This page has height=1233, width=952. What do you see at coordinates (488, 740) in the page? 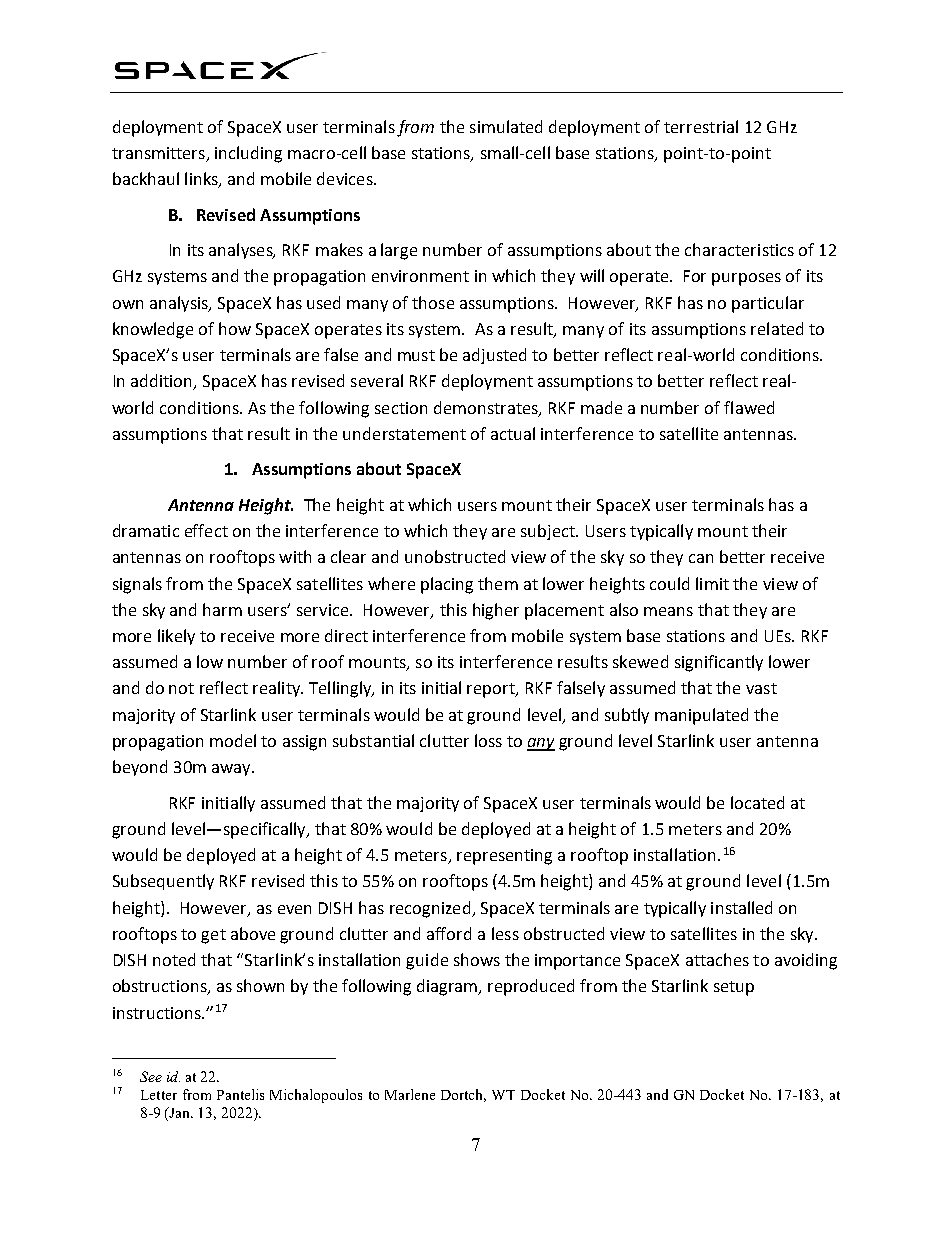
I see `loss` at bounding box center [488, 740].
